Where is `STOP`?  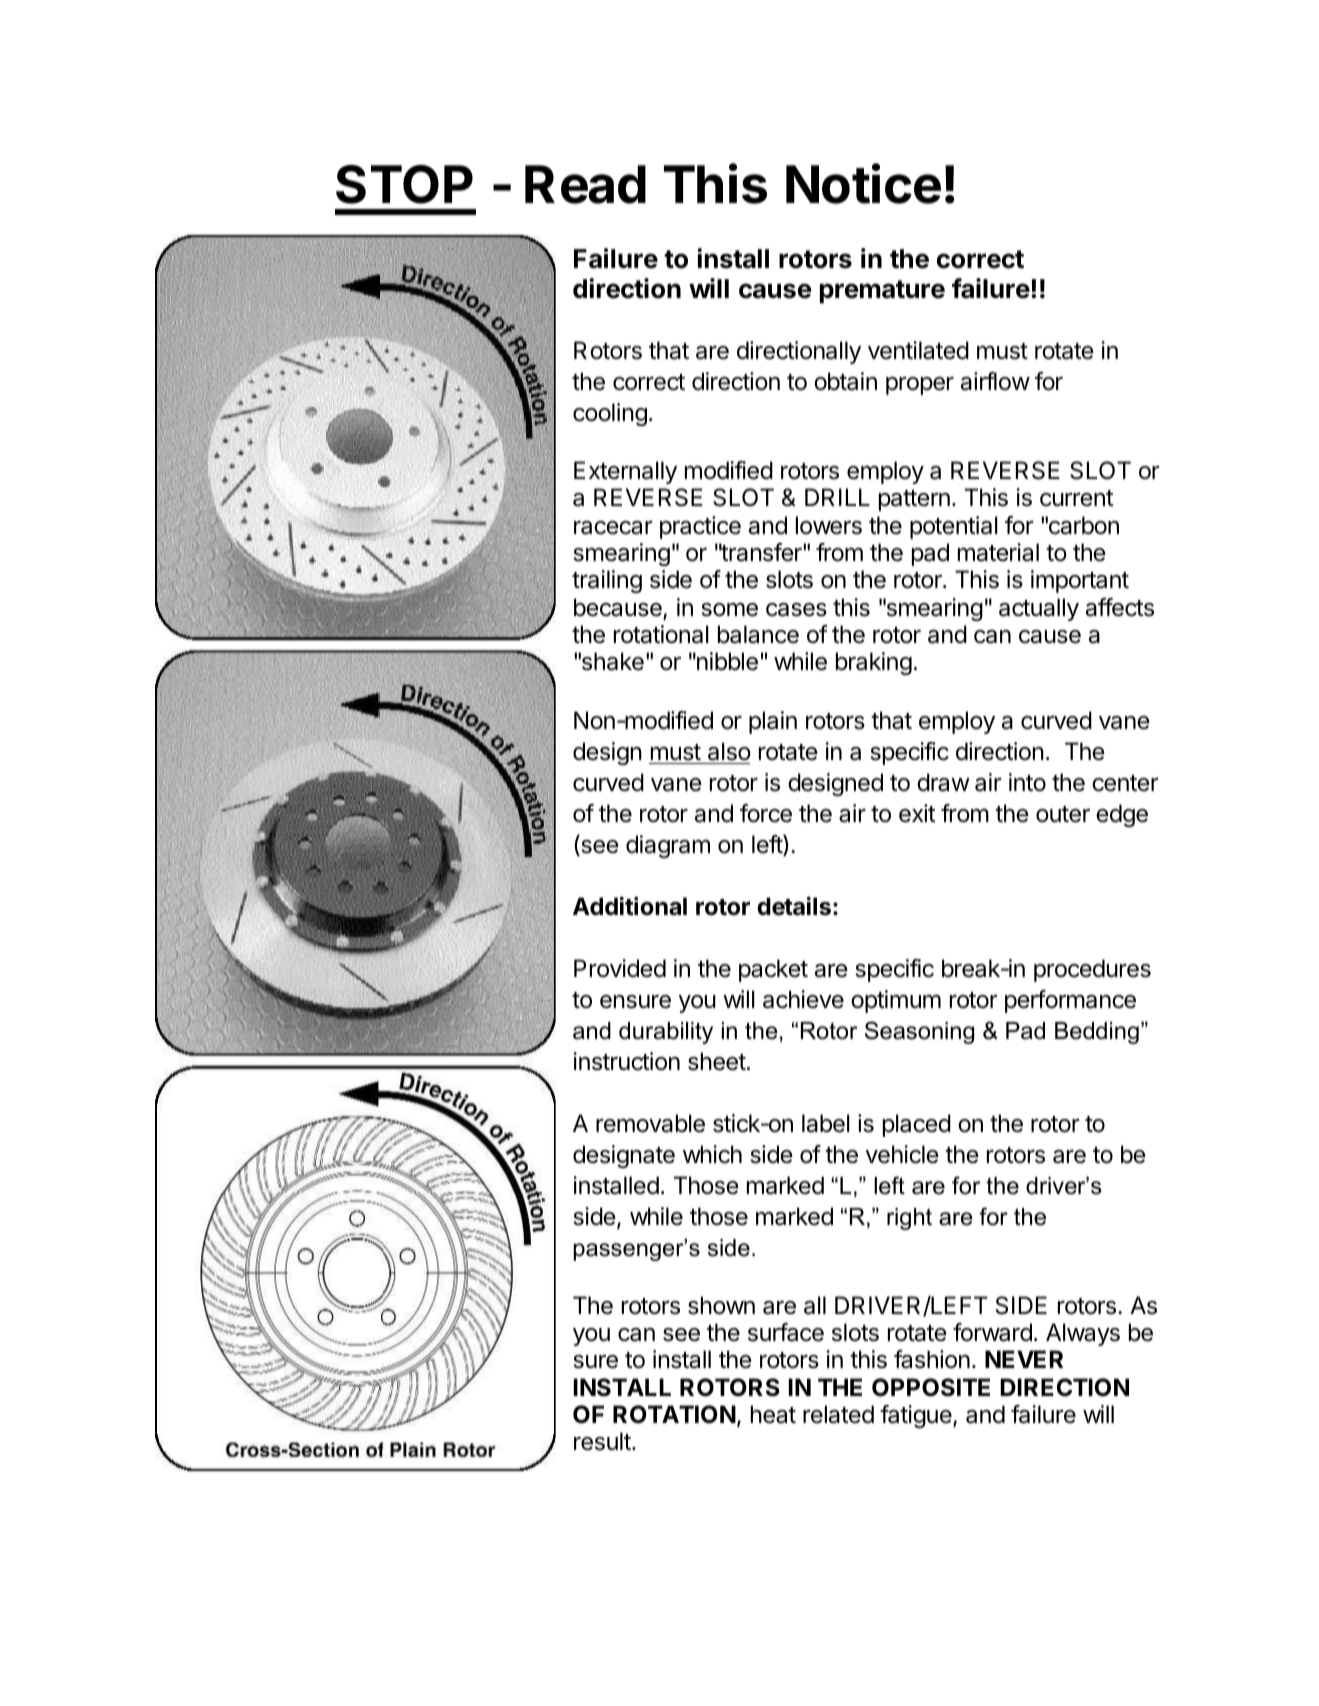 STOP is located at coordinates (404, 184).
